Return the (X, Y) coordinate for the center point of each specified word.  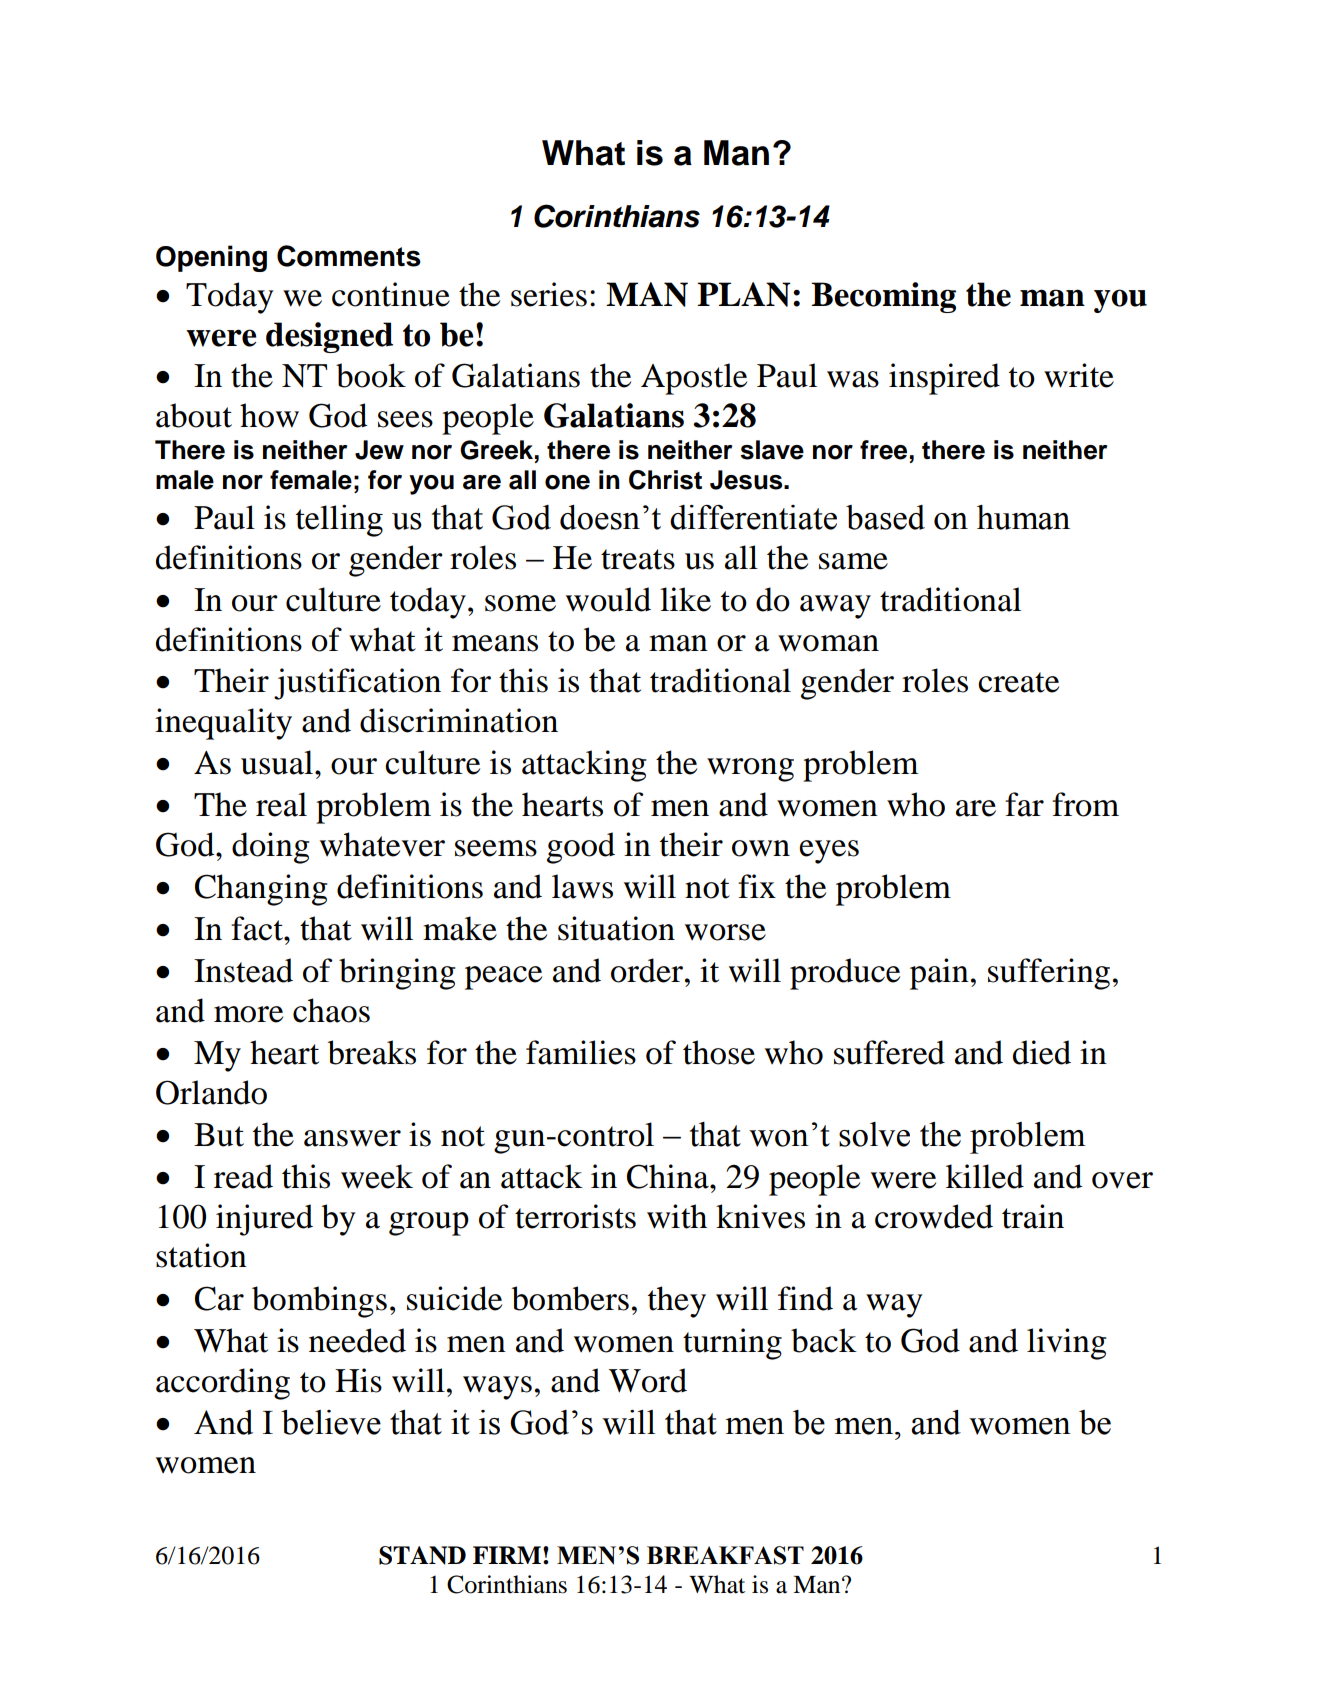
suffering (1049, 974)
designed (329, 337)
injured (264, 1220)
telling (339, 521)
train (1033, 1216)
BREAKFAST (725, 1555)
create (1018, 682)
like (685, 599)
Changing (261, 890)
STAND (422, 1555)
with (677, 1216)
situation (616, 928)
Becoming (883, 297)
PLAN (744, 294)
